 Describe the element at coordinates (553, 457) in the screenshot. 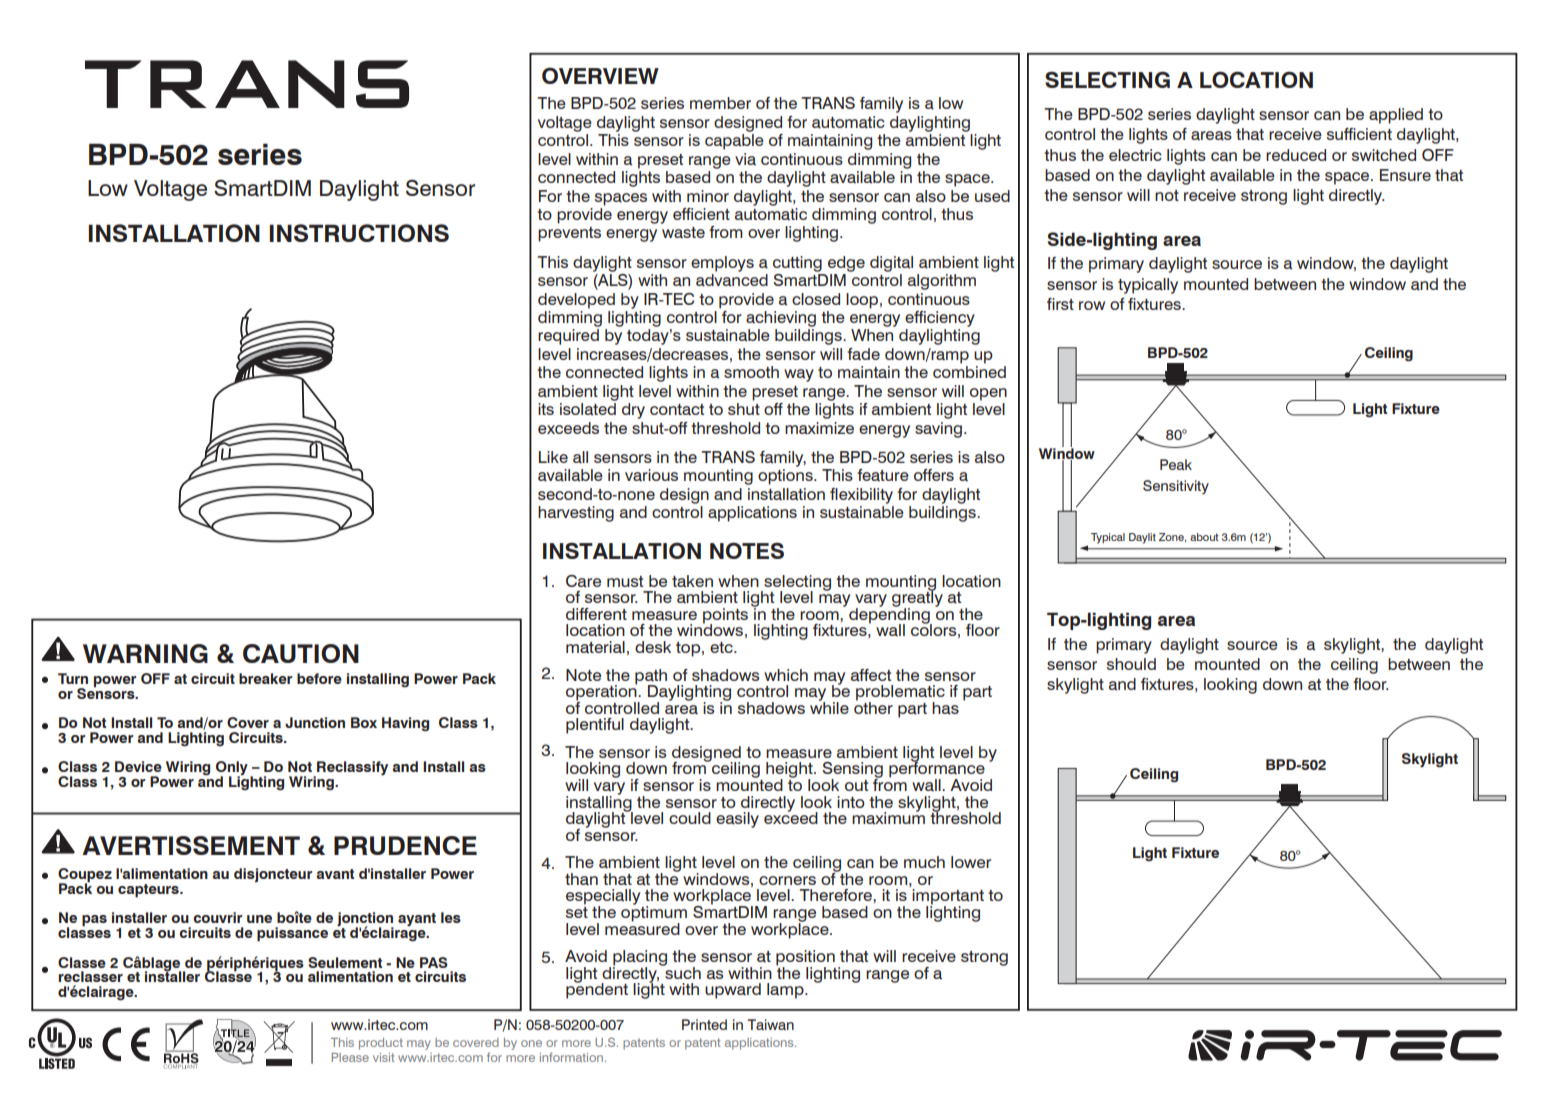

I see `Like` at that location.
